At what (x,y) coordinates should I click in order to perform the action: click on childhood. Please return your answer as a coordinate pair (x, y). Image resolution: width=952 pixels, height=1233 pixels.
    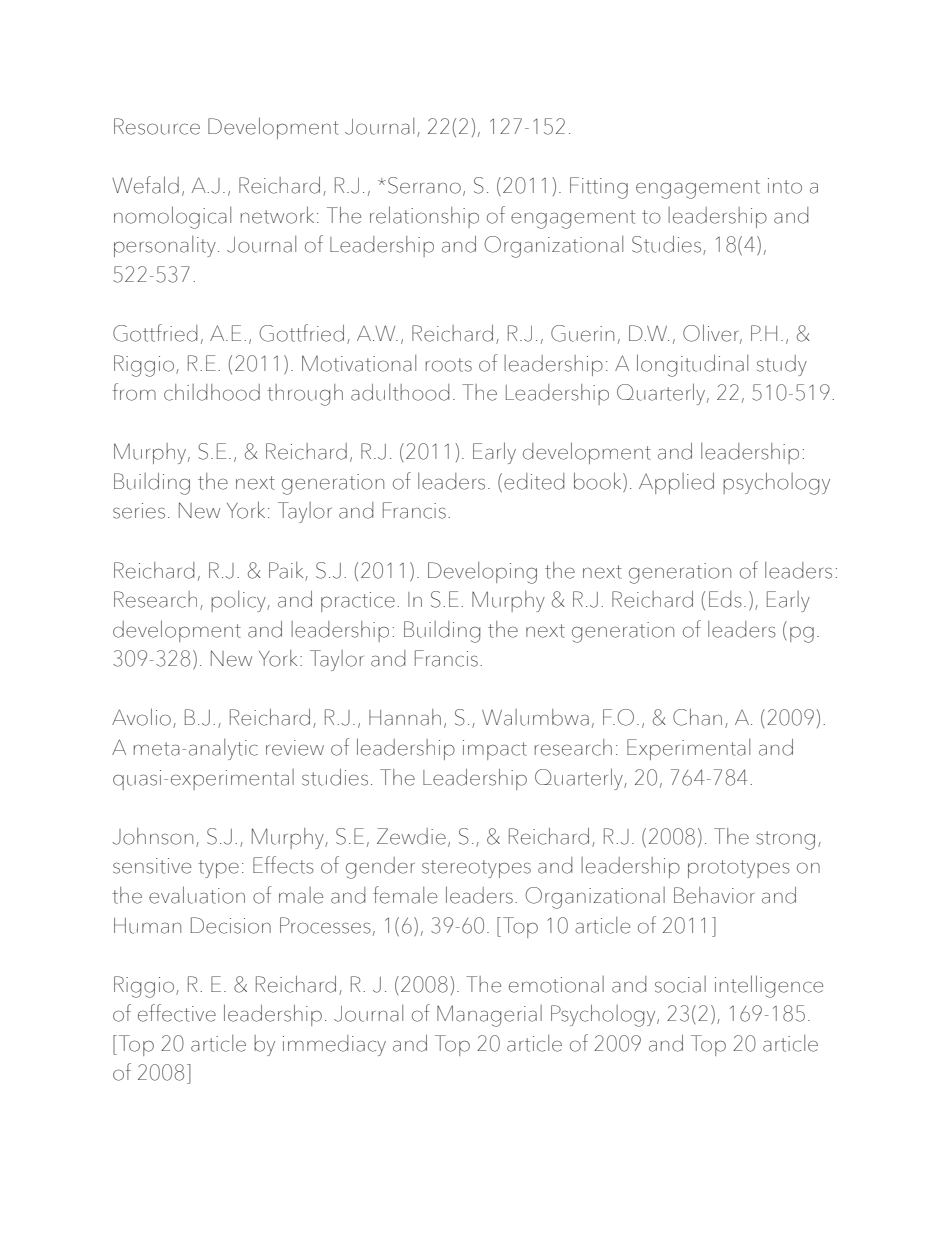
    Looking at the image, I should click on (212, 392).
